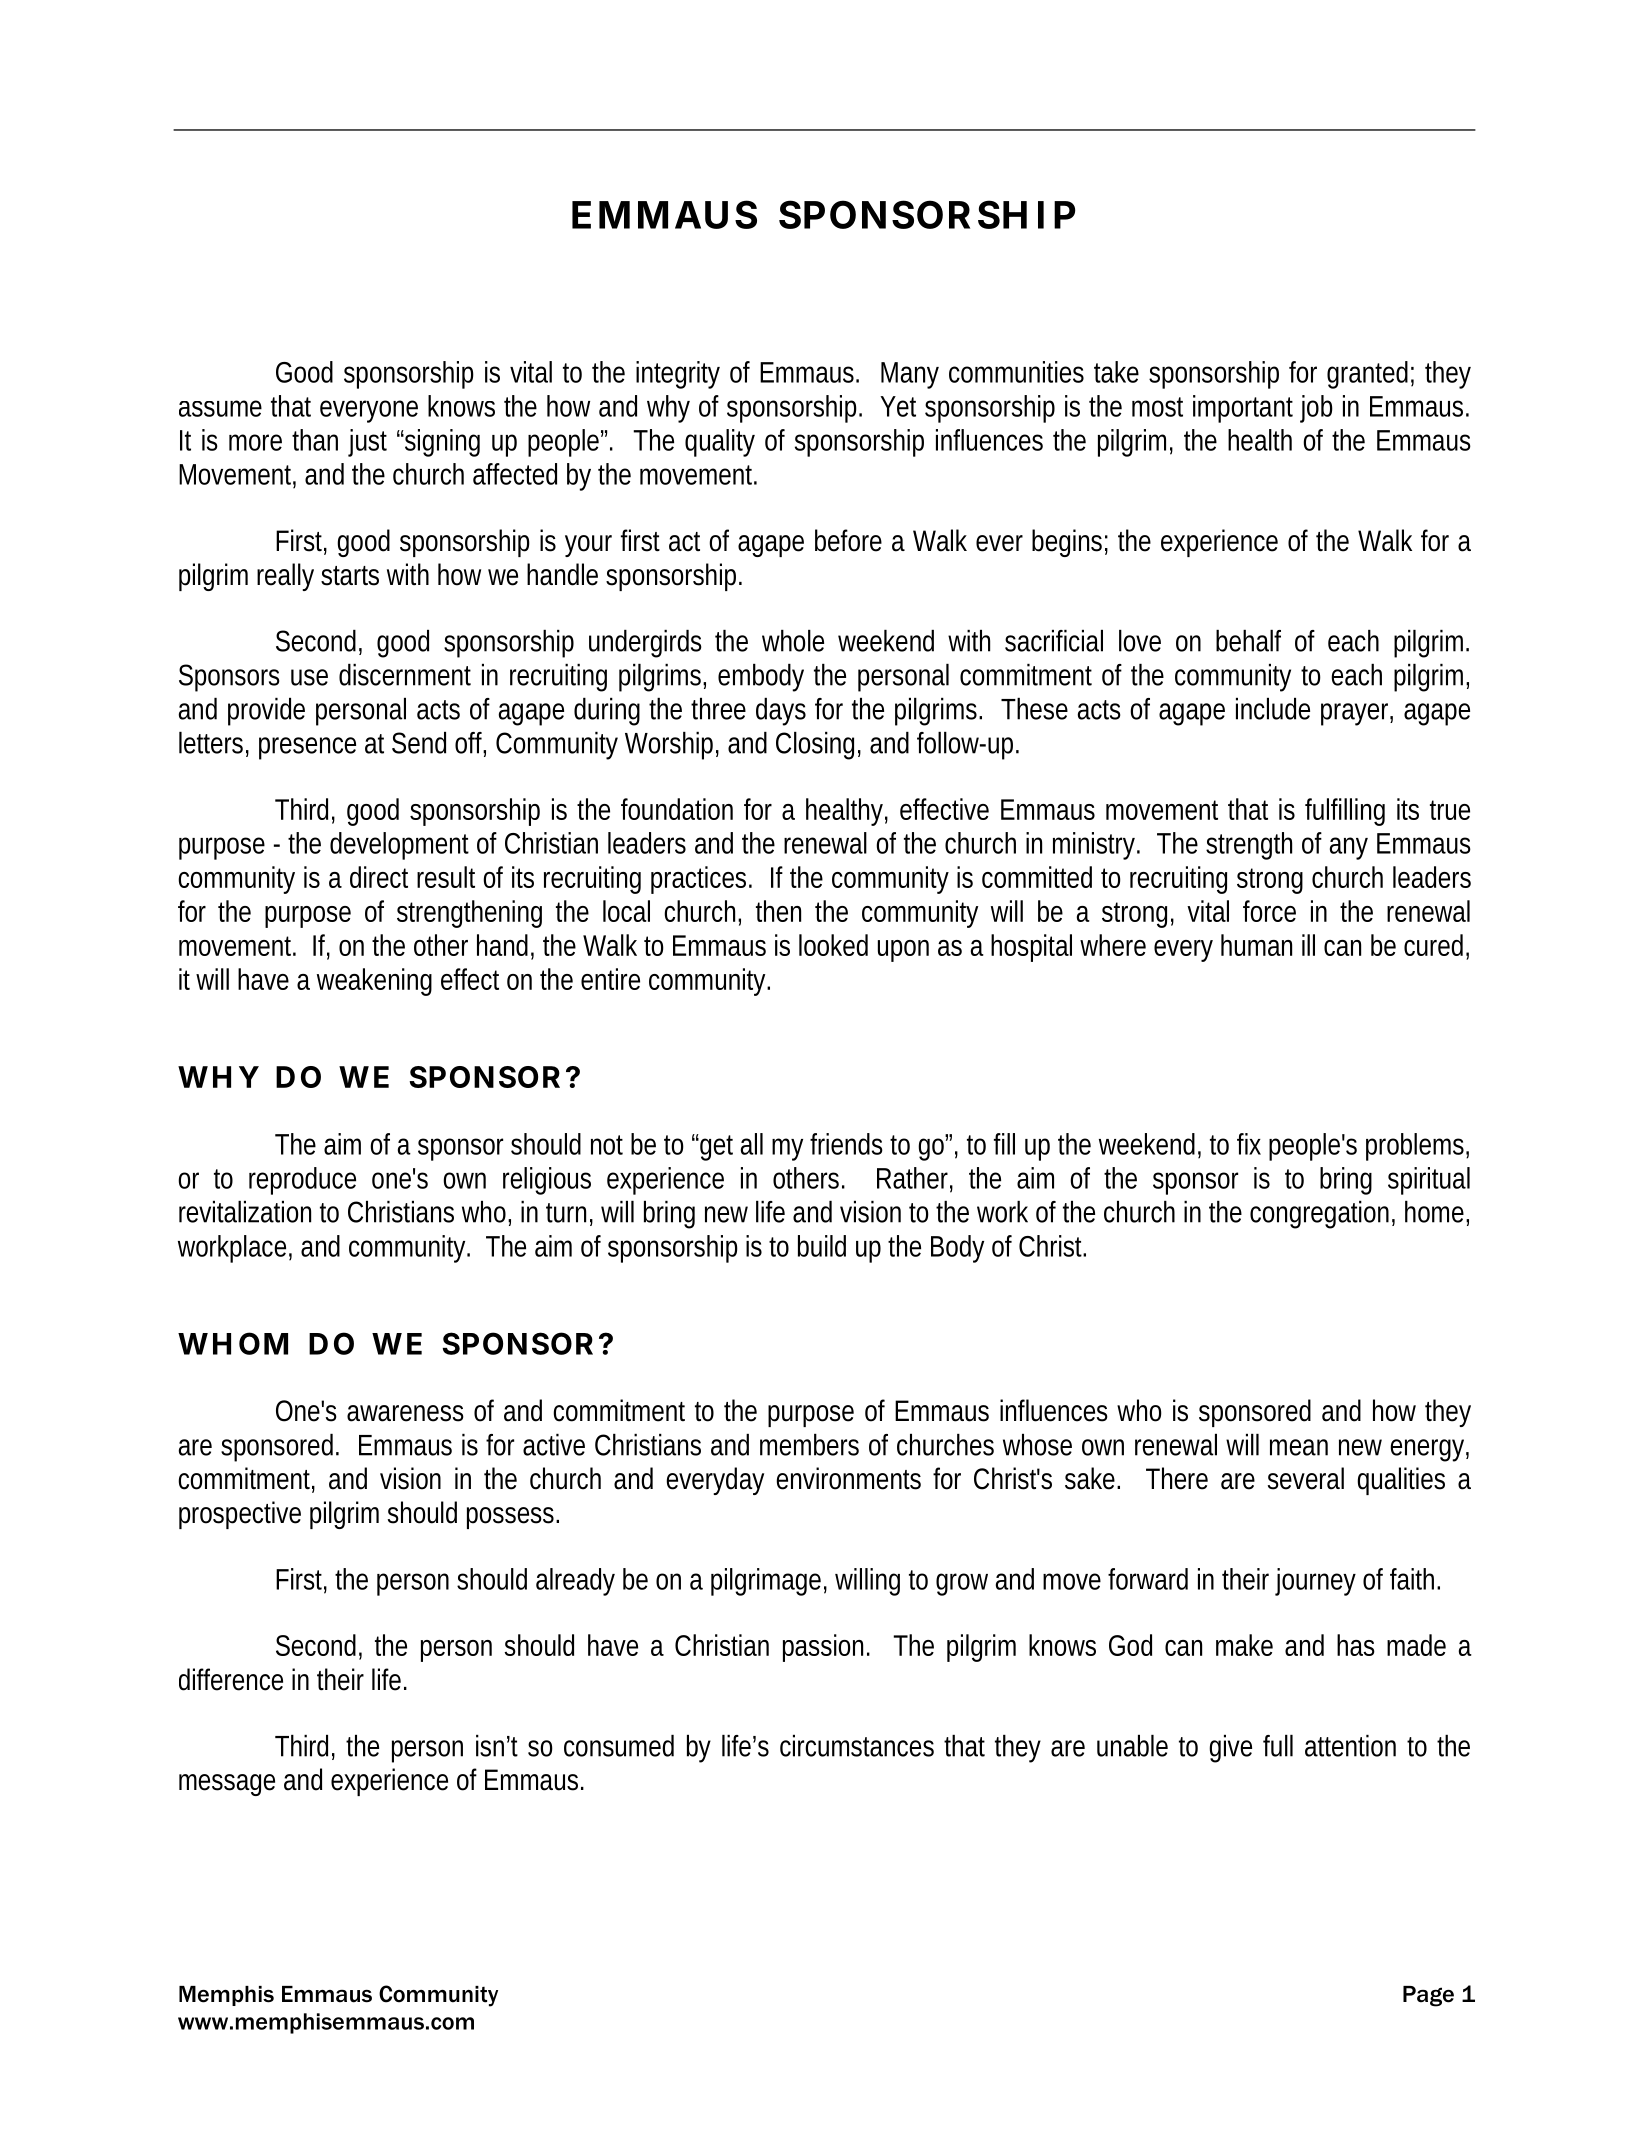  I want to click on weakening, so click(374, 982).
